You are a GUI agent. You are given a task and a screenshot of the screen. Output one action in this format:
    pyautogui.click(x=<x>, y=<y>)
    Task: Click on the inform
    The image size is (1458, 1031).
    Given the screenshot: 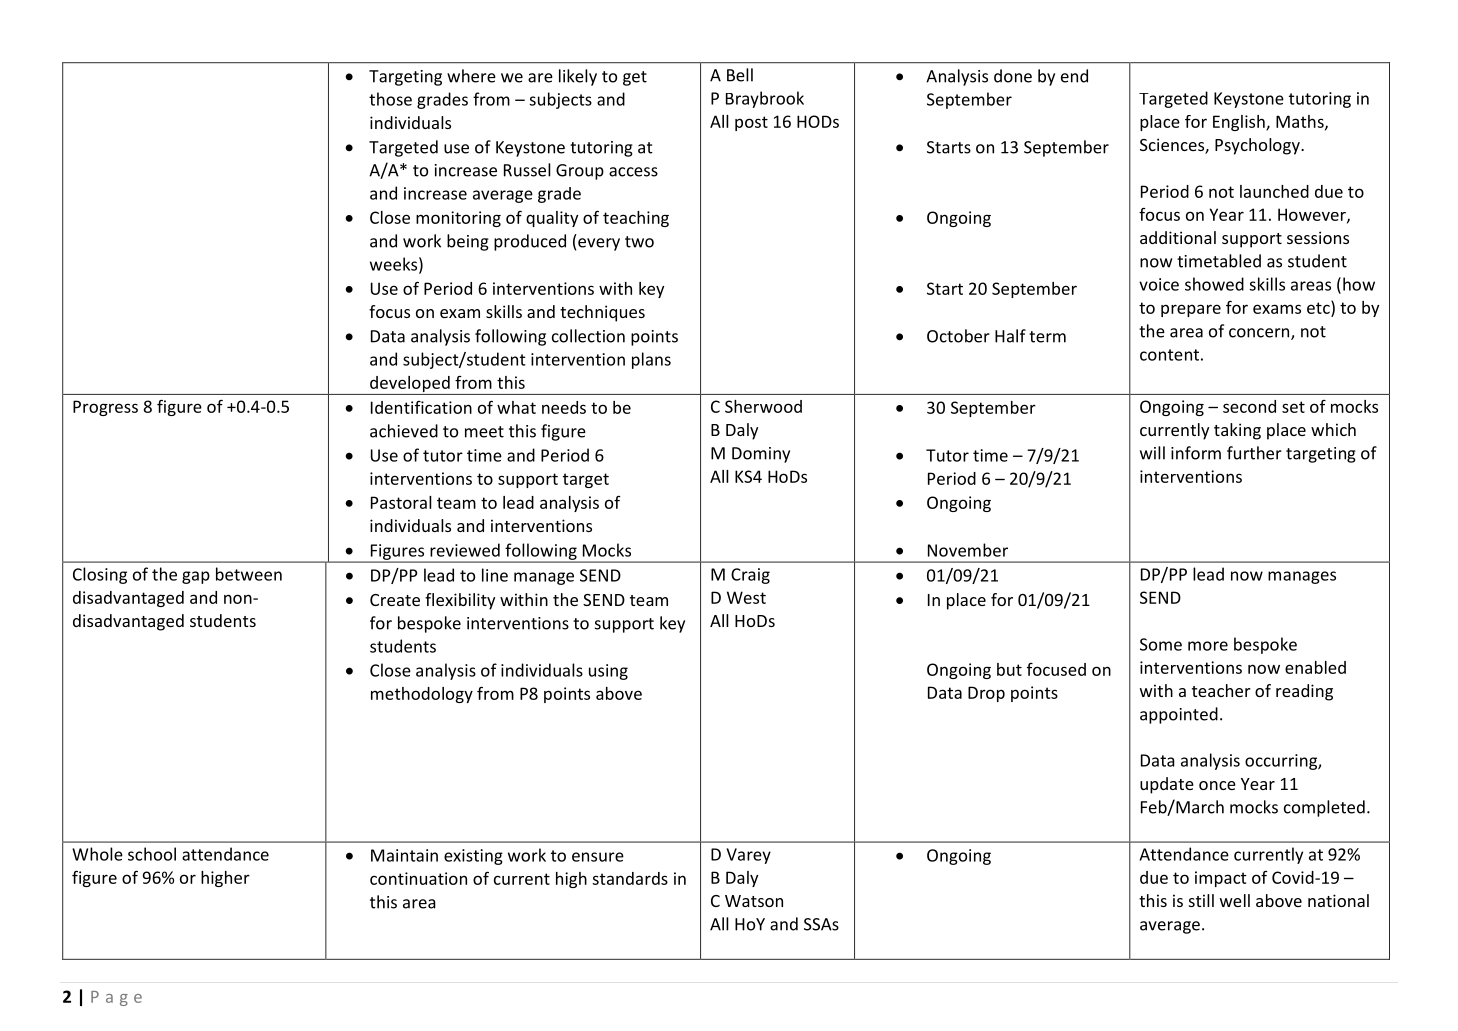 What is the action you would take?
    pyautogui.click(x=1196, y=453)
